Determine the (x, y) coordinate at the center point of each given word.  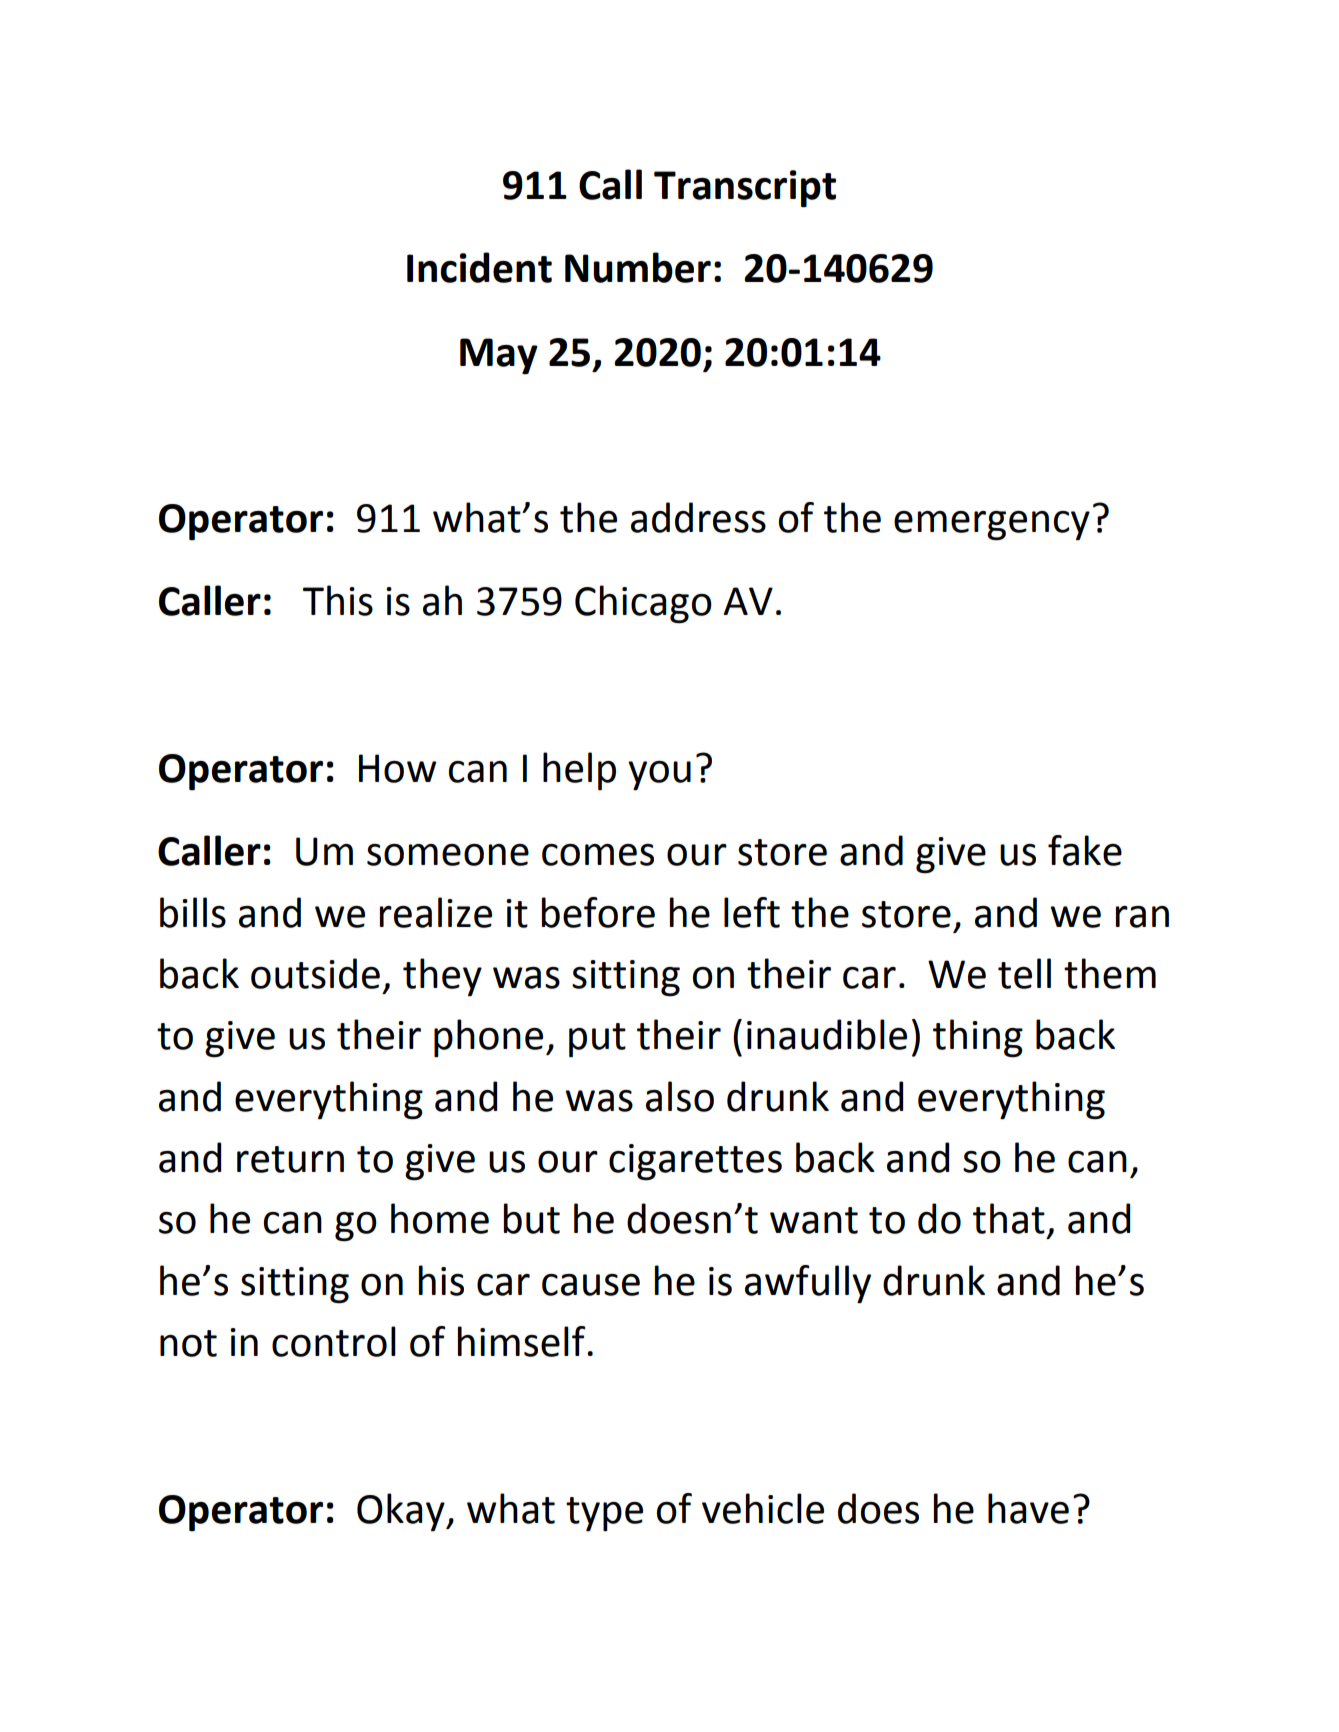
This (338, 600)
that (1009, 1218)
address (698, 517)
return (290, 1159)
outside (315, 973)
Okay (402, 1512)
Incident (479, 267)
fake (1085, 850)
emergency (992, 526)
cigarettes (695, 1162)
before (598, 912)
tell (1024, 973)
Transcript (745, 189)
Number (638, 267)
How (398, 768)
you (659, 776)
